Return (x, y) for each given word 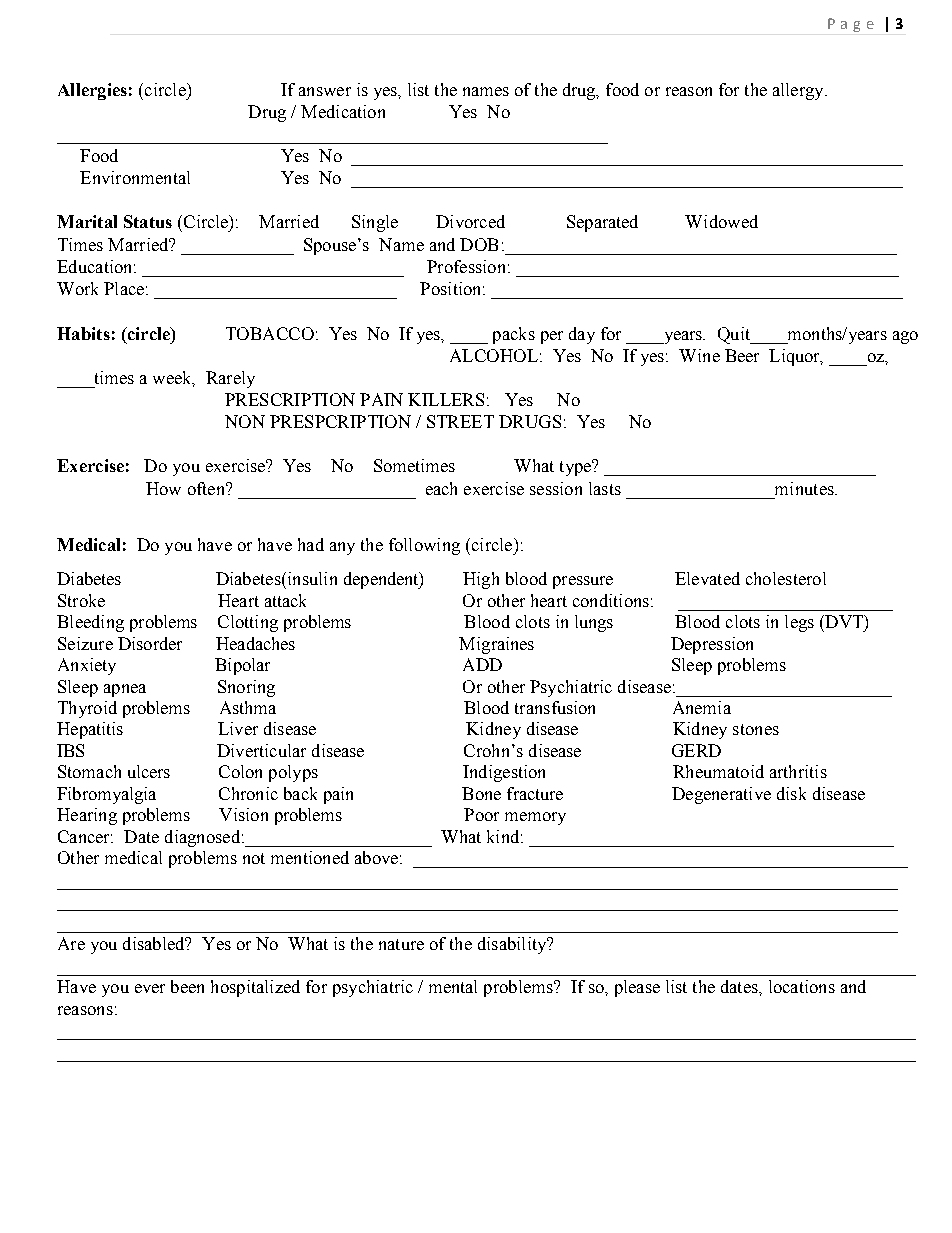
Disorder (150, 643)
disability (513, 945)
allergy (799, 91)
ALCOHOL (494, 355)
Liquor (796, 357)
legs (799, 623)
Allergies (92, 91)
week (173, 378)
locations (802, 986)
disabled (155, 943)
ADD (482, 664)
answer (325, 91)
